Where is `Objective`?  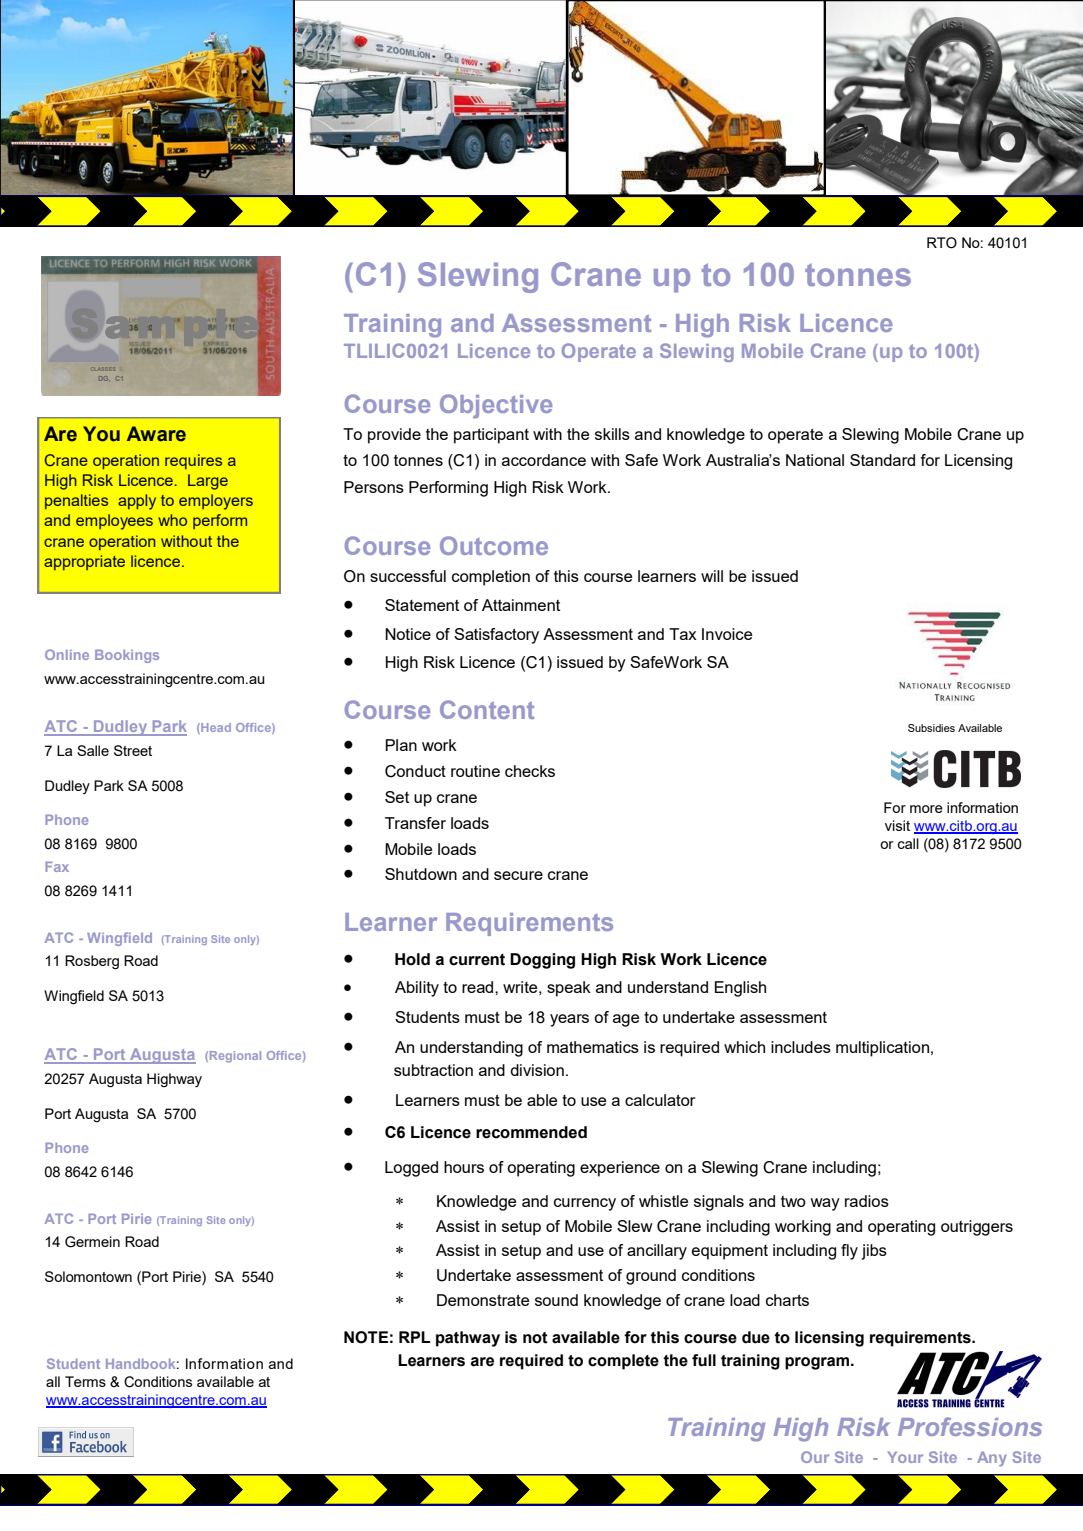 Objective is located at coordinates (496, 406).
